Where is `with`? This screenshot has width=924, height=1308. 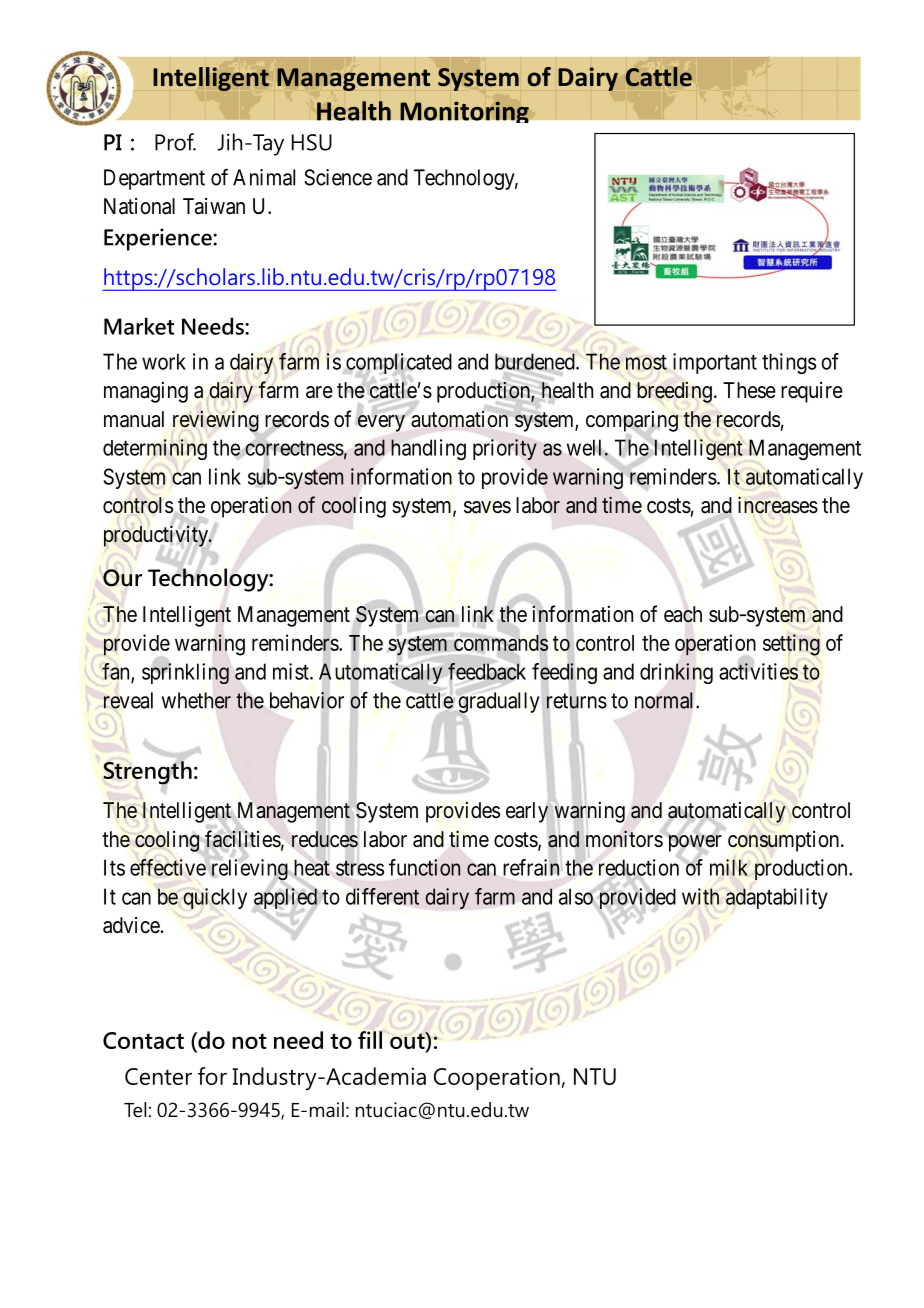
with is located at coordinates (700, 896).
